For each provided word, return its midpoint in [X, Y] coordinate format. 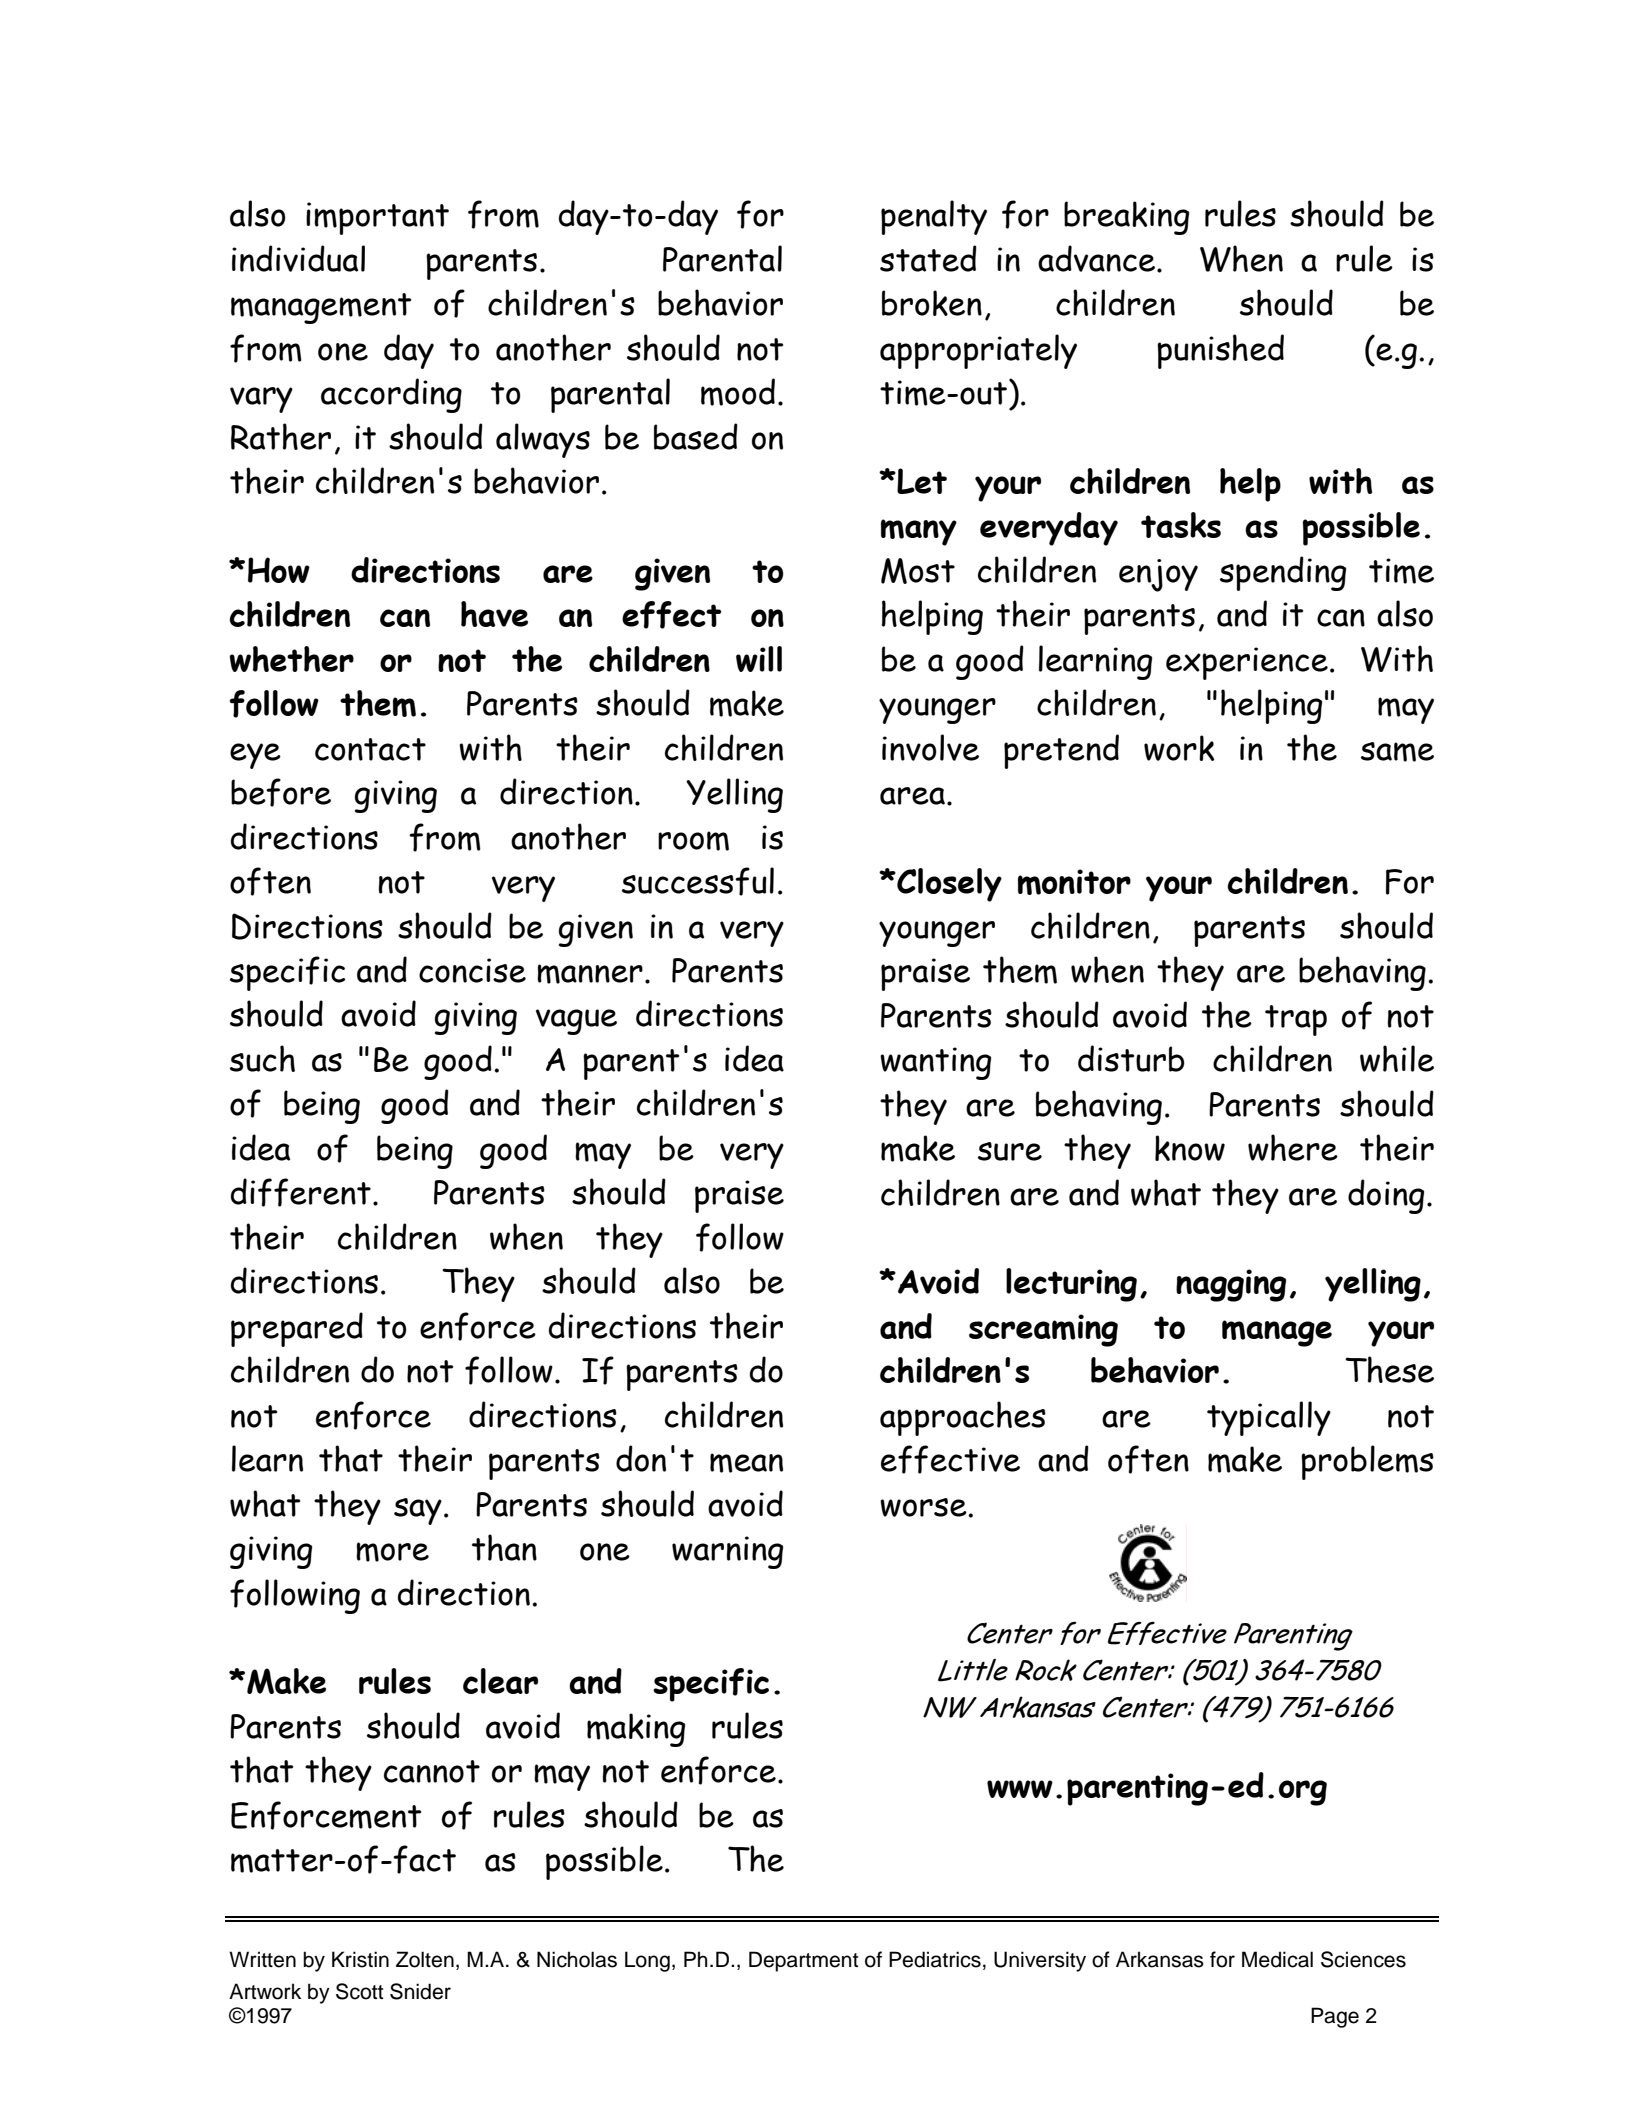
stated [928, 258]
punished [1220, 351]
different [301, 1192]
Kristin [360, 1959]
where [1293, 1147]
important [377, 218]
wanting [935, 1063]
